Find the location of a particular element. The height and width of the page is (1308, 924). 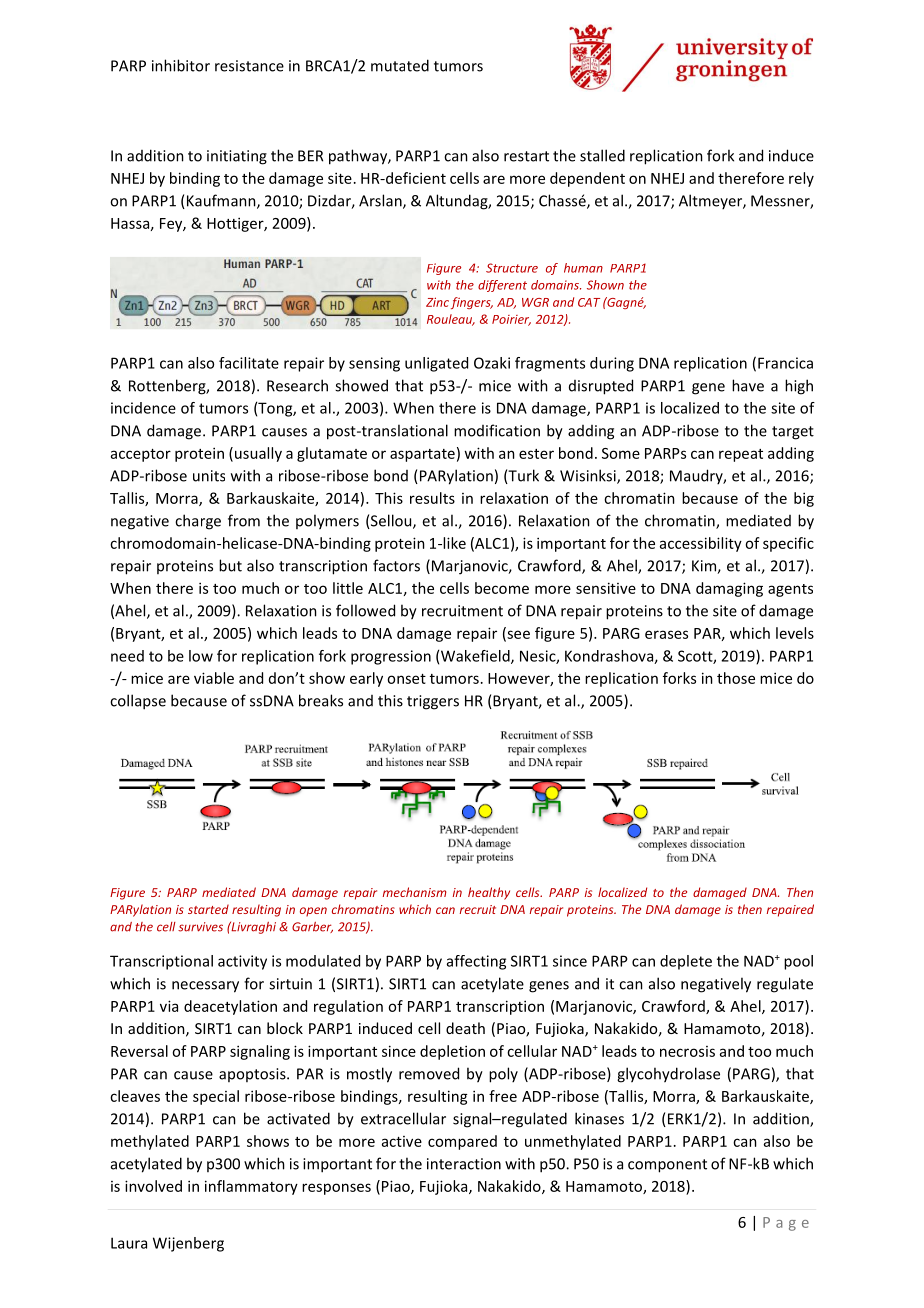

inflammatory is located at coordinates (251, 1187).
